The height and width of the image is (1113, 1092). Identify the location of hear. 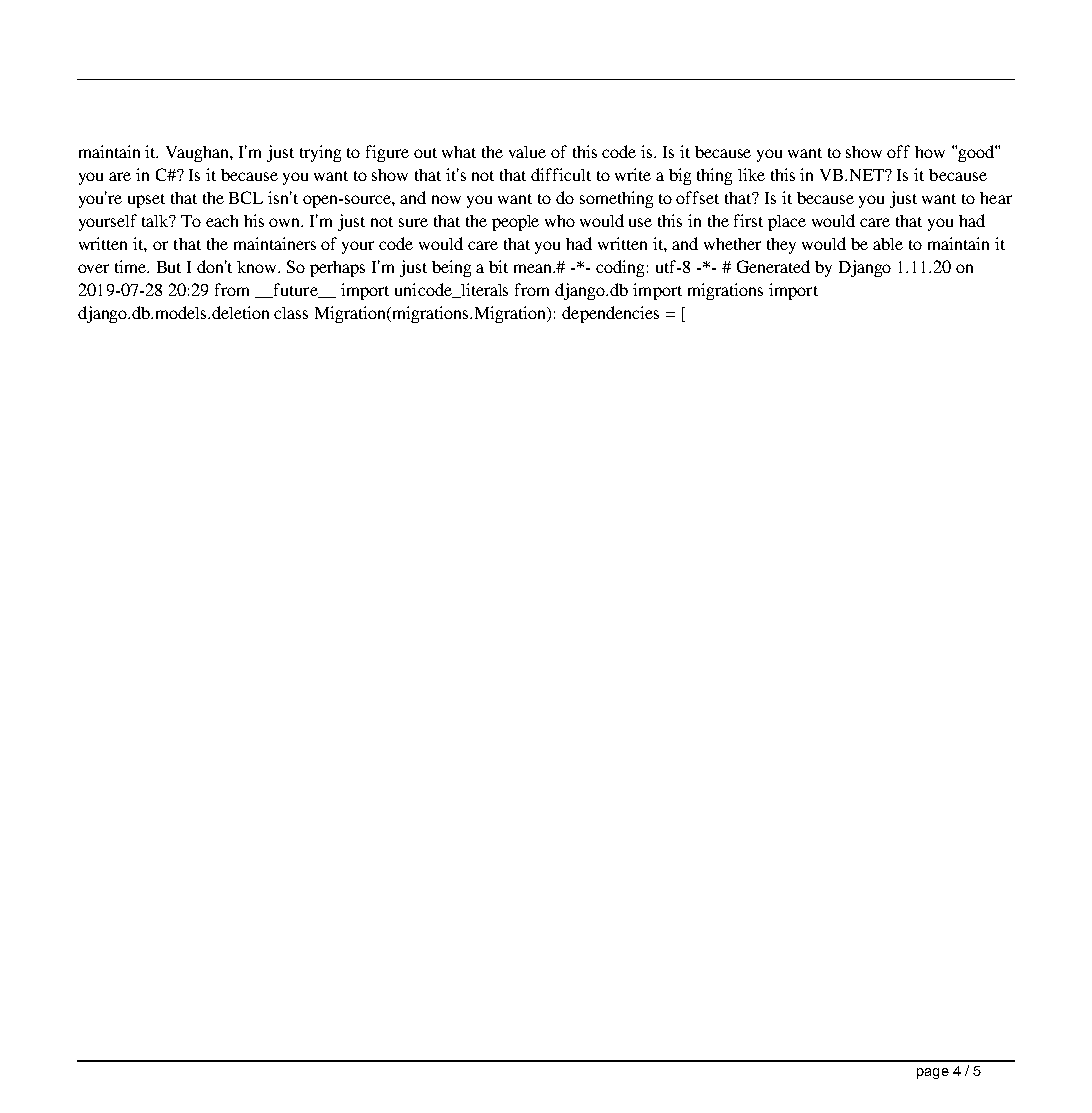
(996, 198).
